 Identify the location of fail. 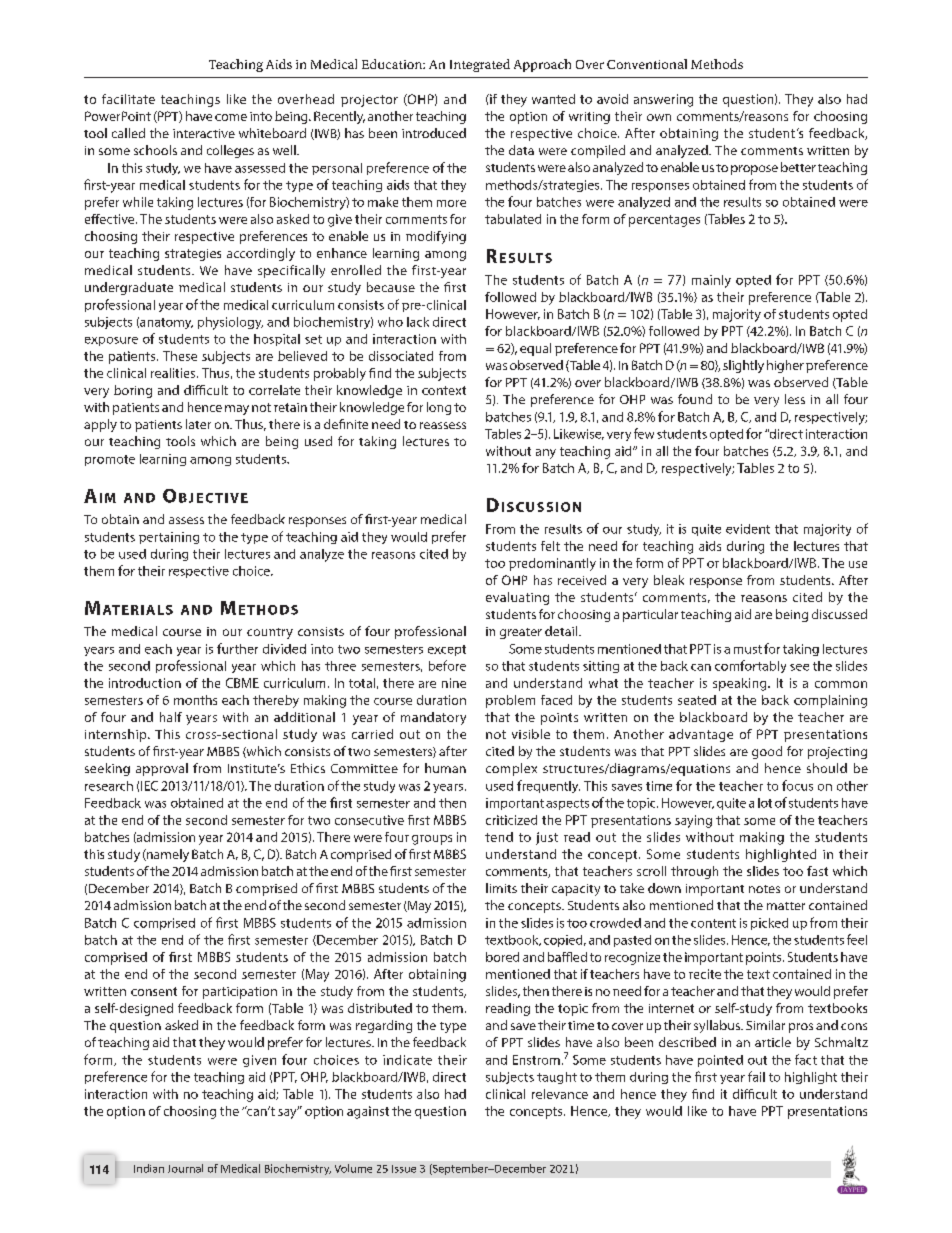
(756, 1076).
